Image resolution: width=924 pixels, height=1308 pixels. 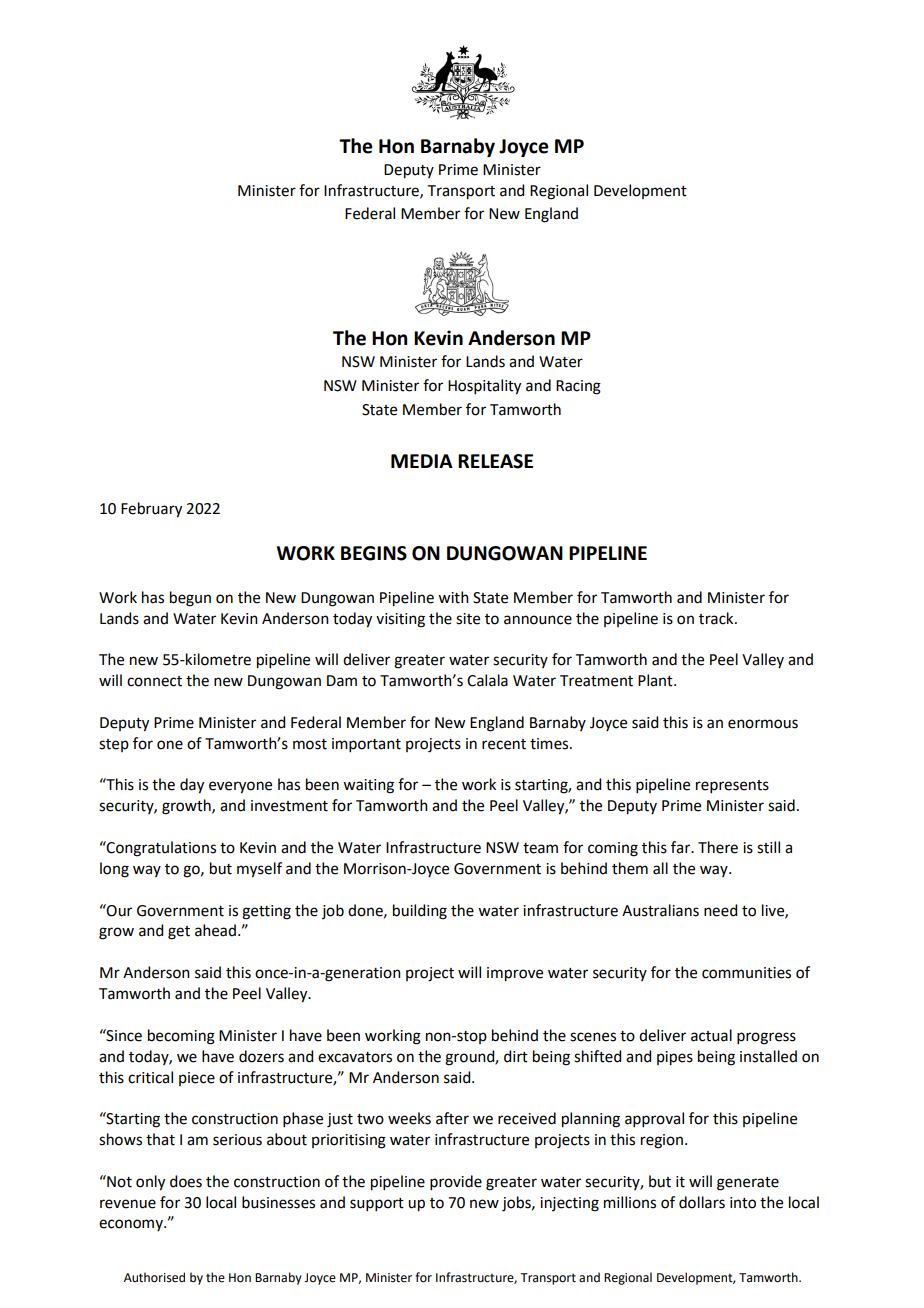 What do you see at coordinates (154, 1277) in the screenshot?
I see `Authorised` at bounding box center [154, 1277].
